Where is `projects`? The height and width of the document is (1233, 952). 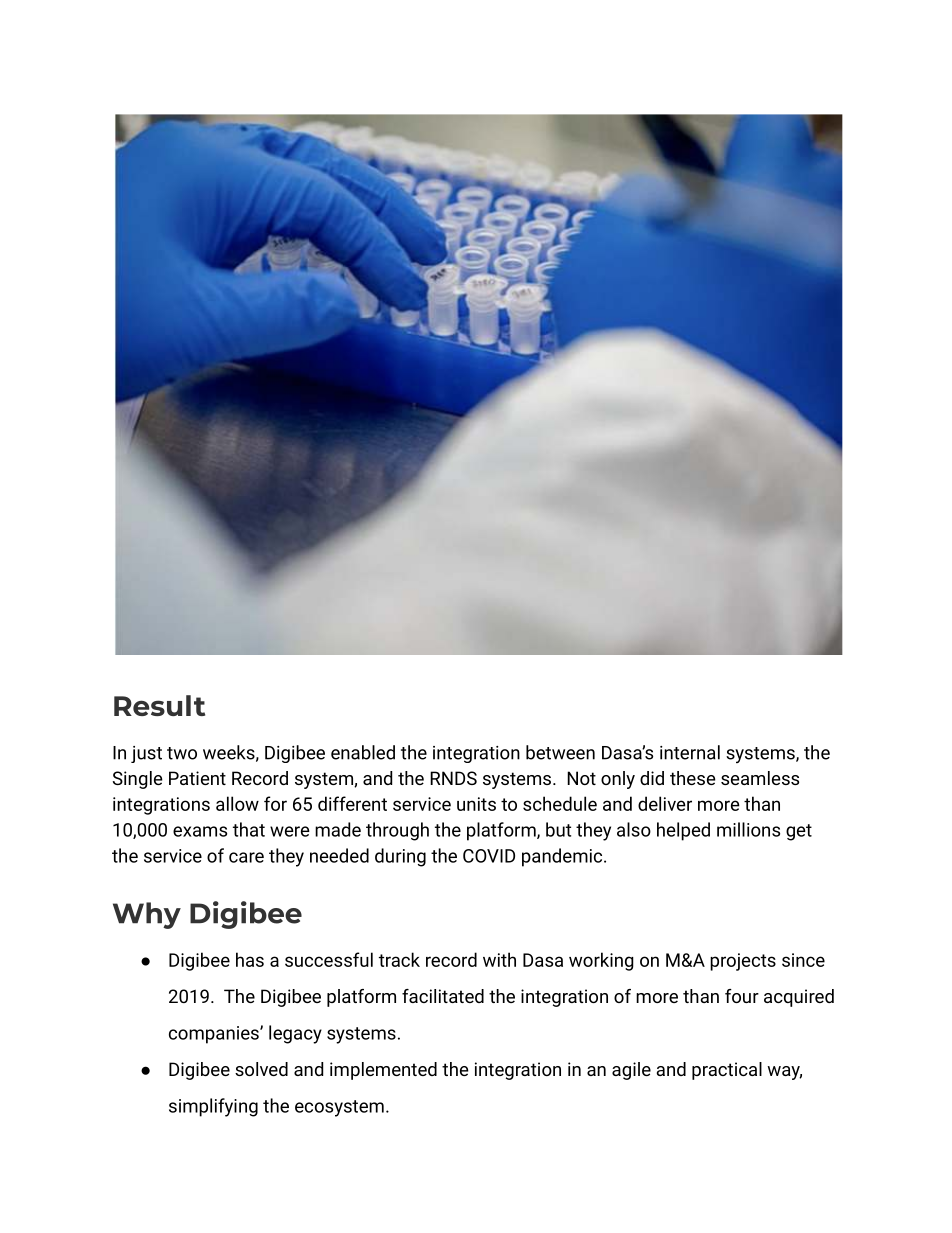
projects is located at coordinates (743, 962).
